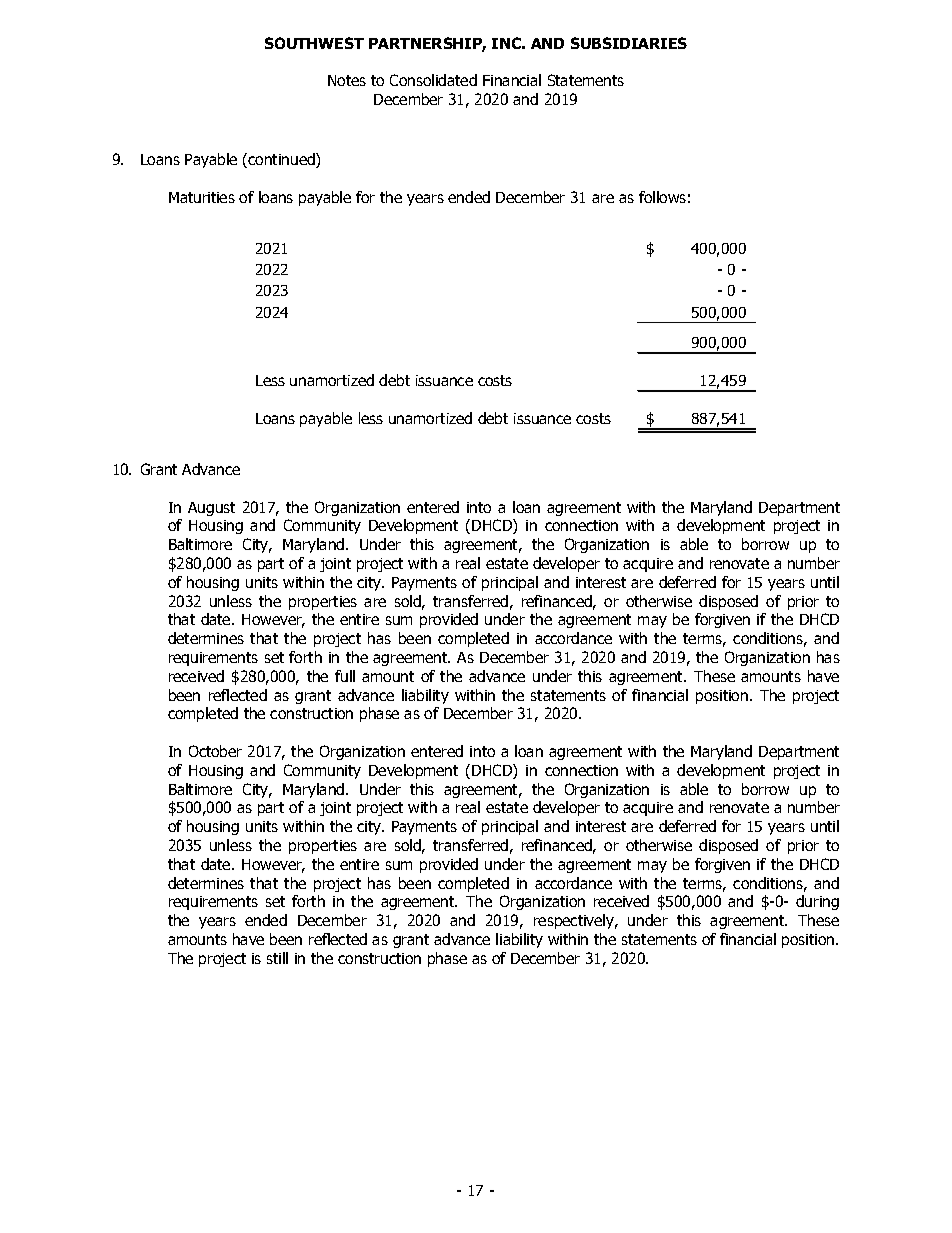 The image size is (952, 1233). Describe the element at coordinates (345, 676) in the screenshot. I see `full` at that location.
